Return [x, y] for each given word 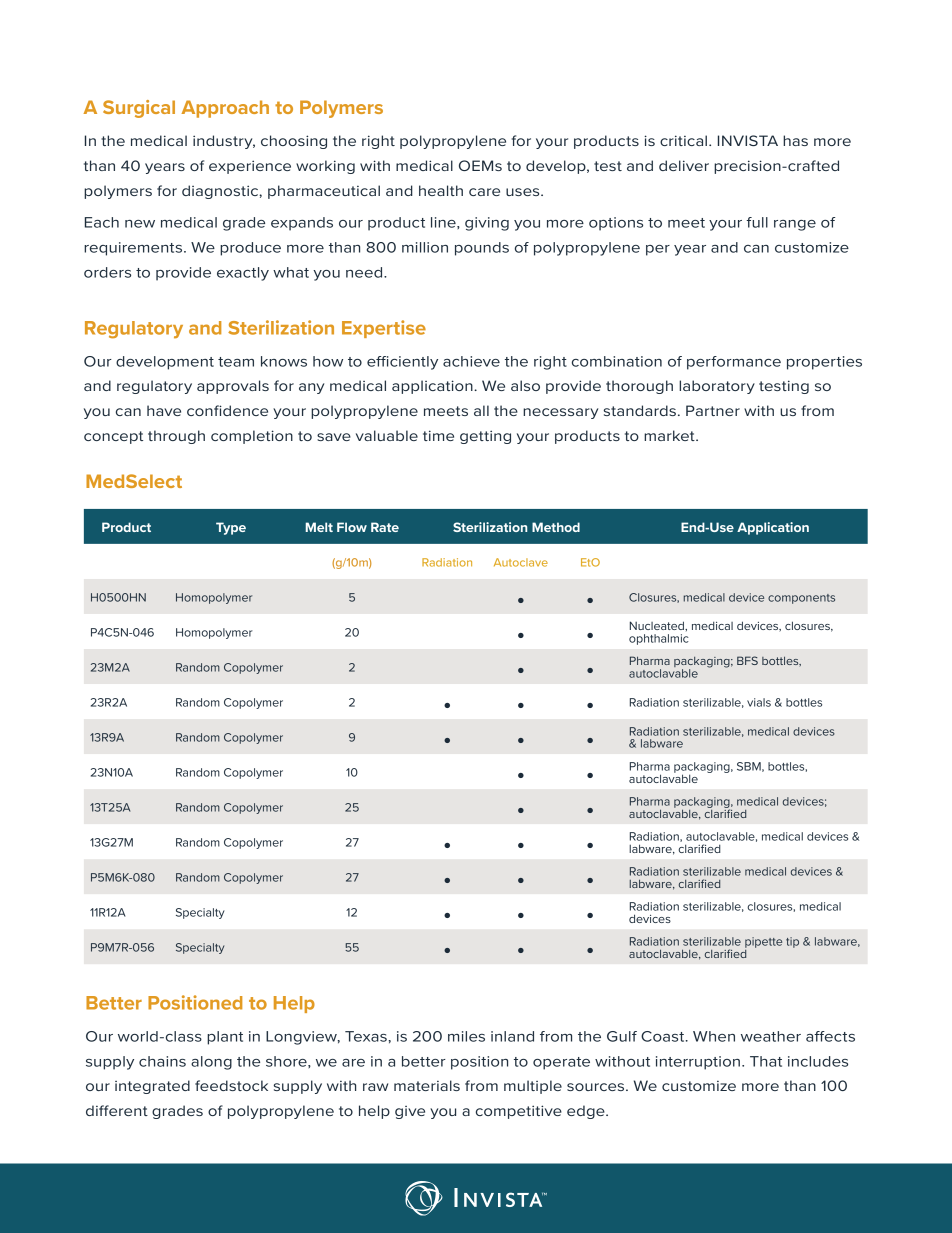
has [795, 140]
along [211, 1063]
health [441, 190]
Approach [225, 109]
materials [427, 1085]
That [766, 1061]
